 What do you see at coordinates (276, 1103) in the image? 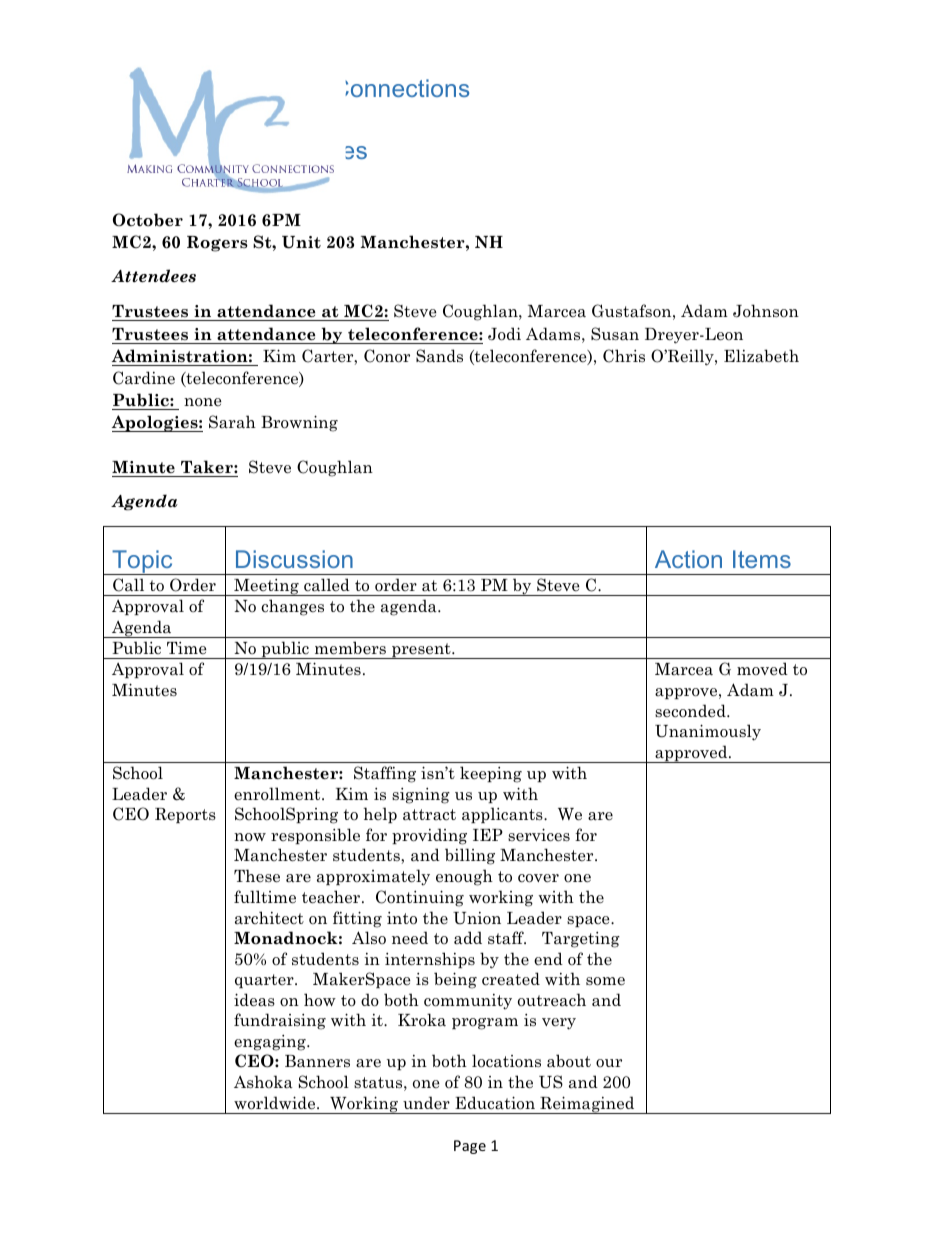
I see `worldwide` at bounding box center [276, 1103].
